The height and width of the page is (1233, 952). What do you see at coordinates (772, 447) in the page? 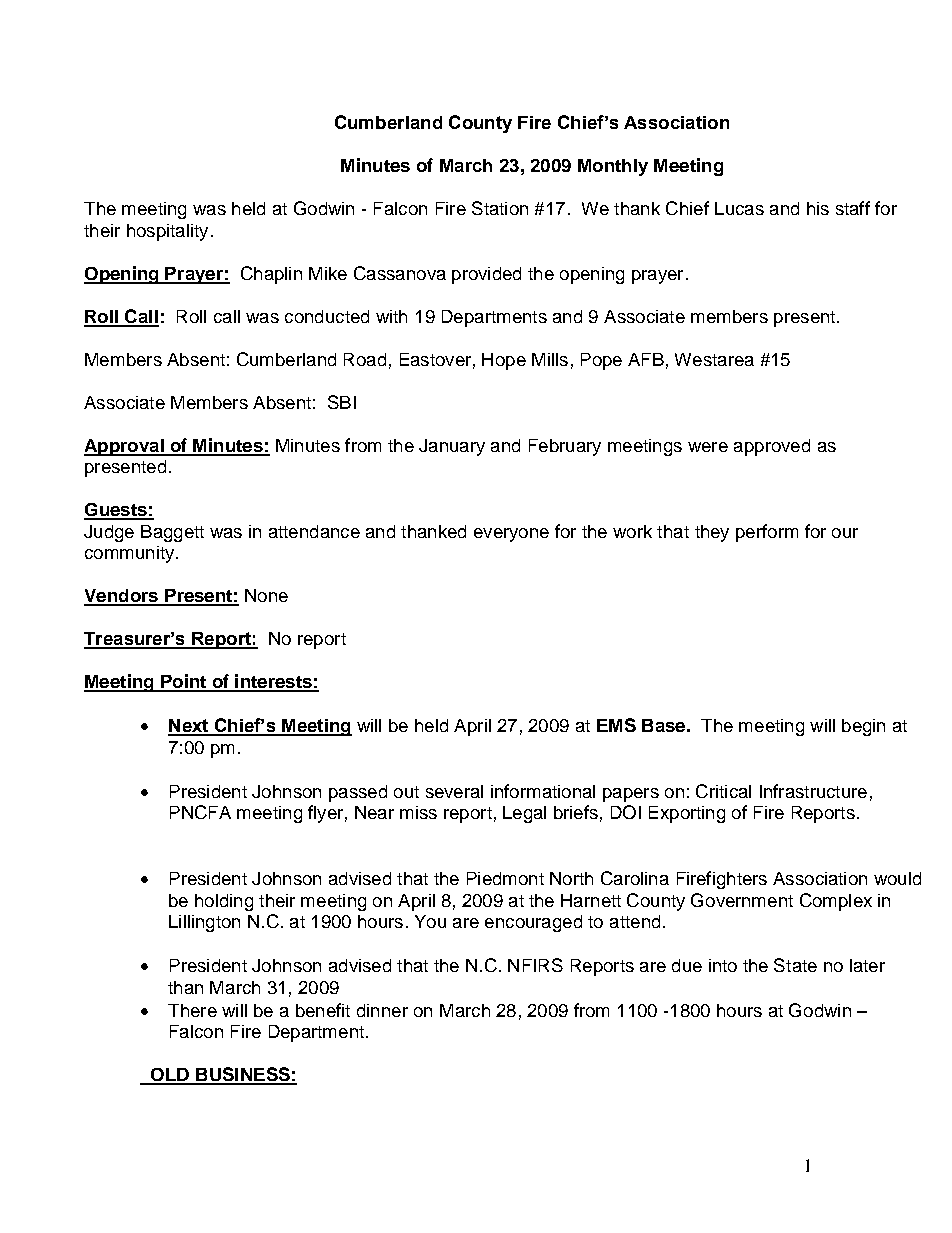
I see `approved` at bounding box center [772, 447].
